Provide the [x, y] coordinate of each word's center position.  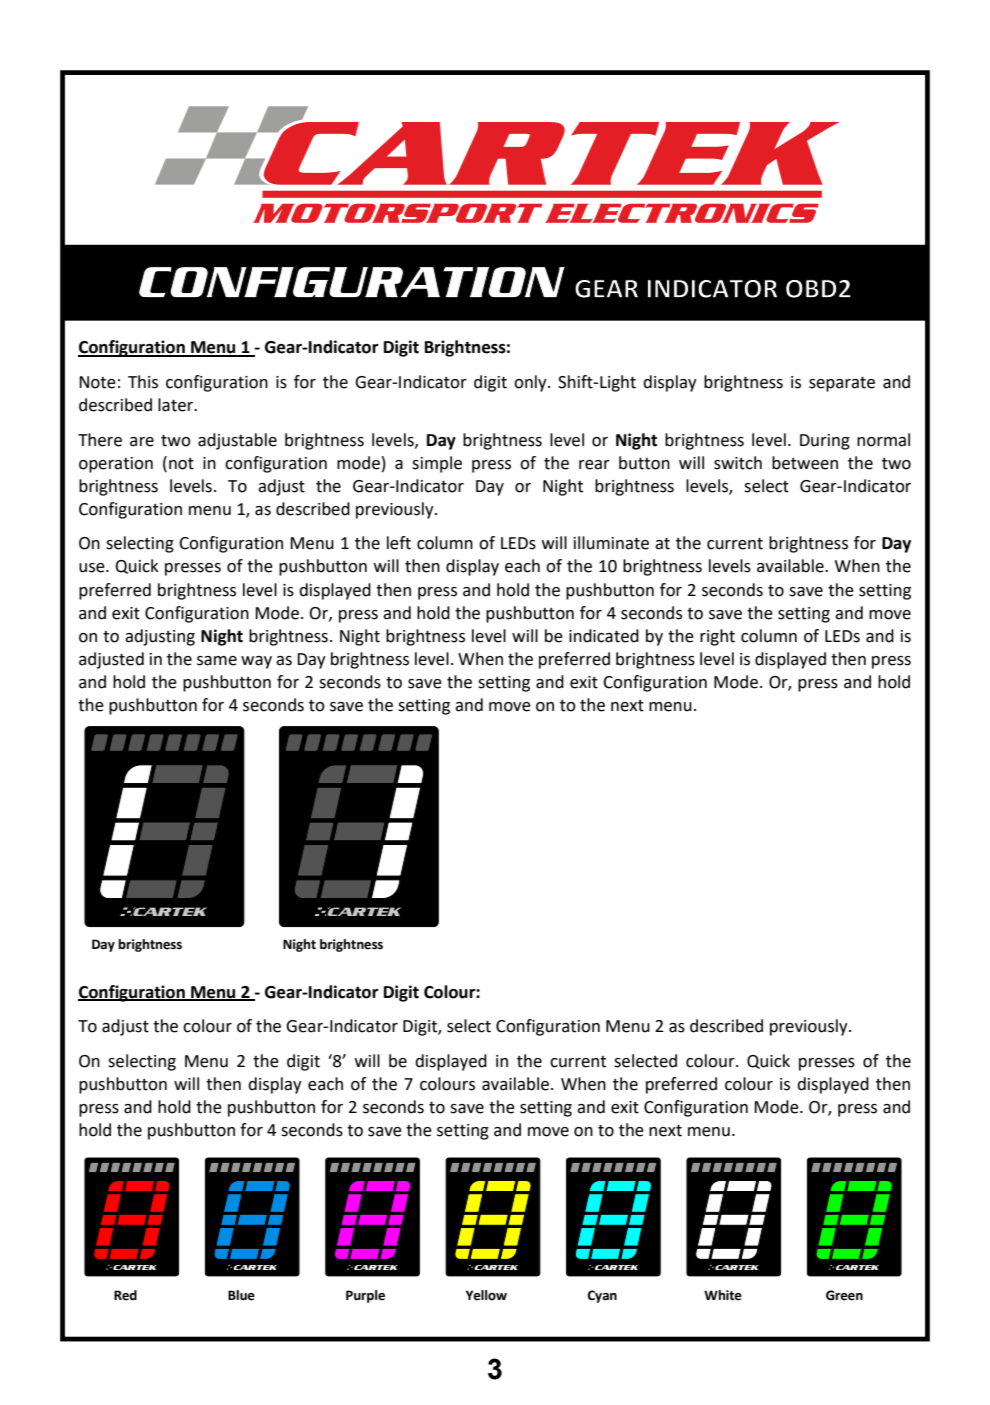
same [217, 661]
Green [844, 1295]
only [531, 383]
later [177, 405]
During [825, 442]
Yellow [486, 1295]
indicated [604, 636]
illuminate [611, 543]
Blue [241, 1295]
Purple [365, 1296]
